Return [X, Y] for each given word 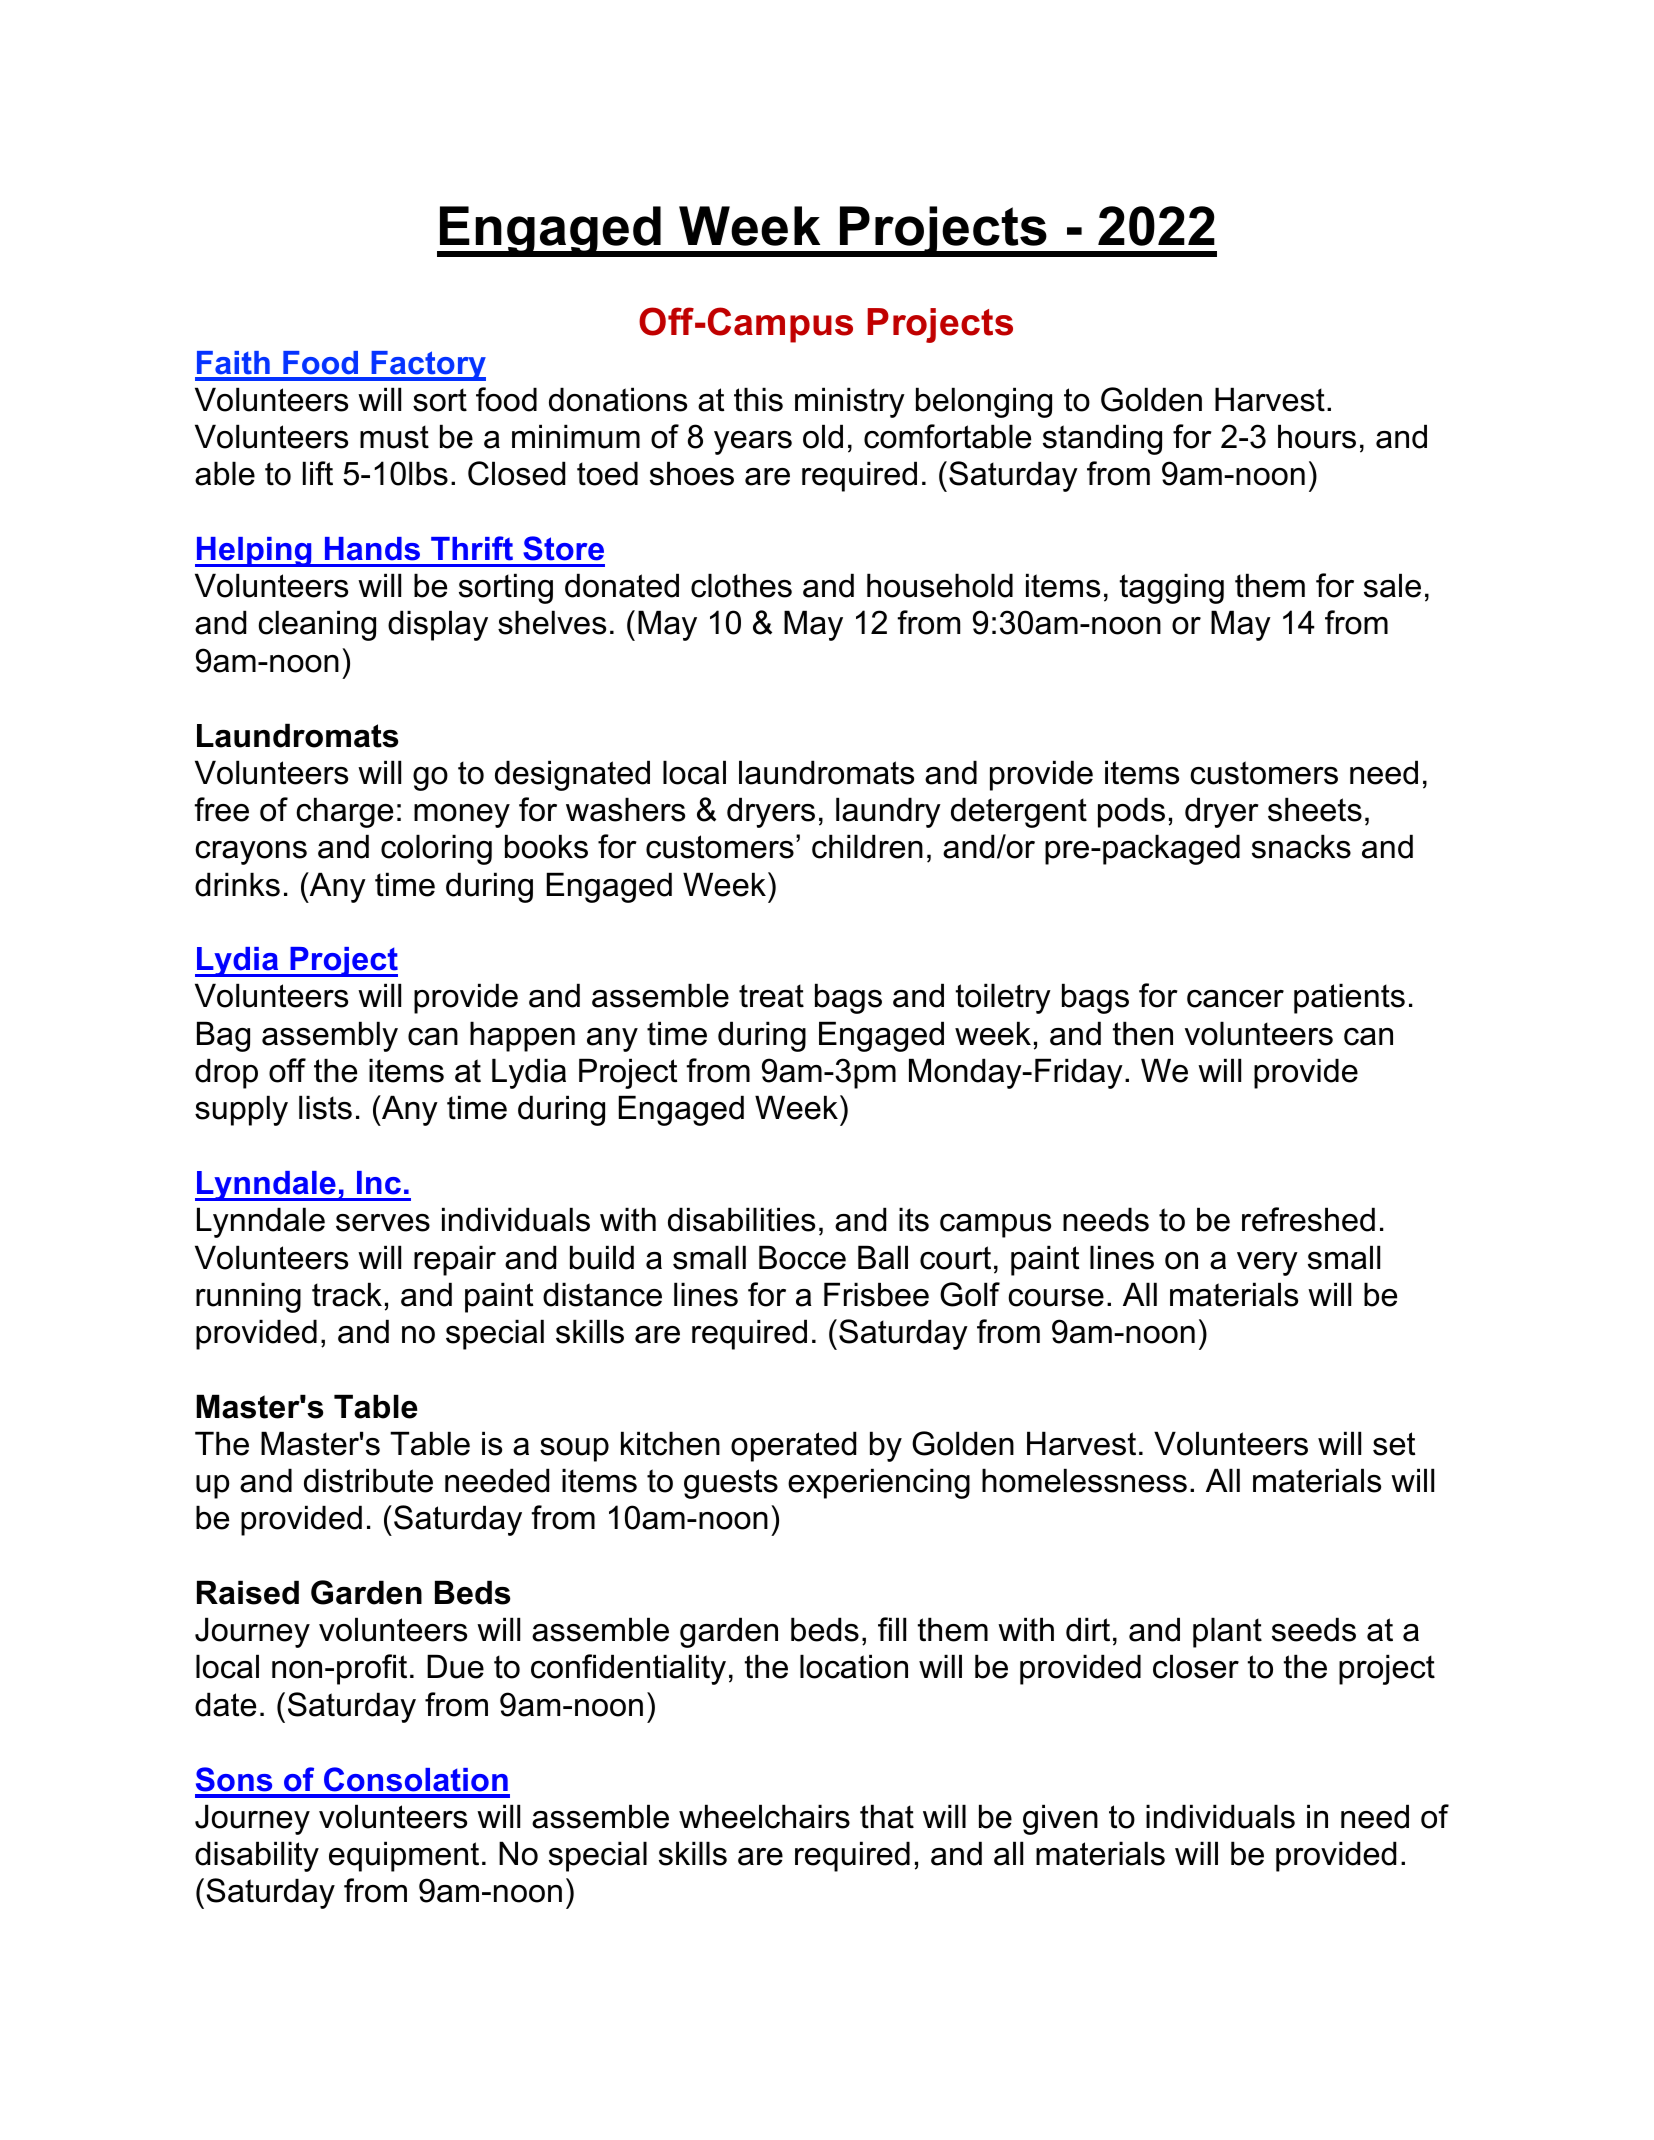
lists [325, 1107]
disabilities [741, 1219]
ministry [850, 402]
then [1143, 1033]
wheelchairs [764, 1816]
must [394, 437]
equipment [404, 1856]
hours [1317, 436]
